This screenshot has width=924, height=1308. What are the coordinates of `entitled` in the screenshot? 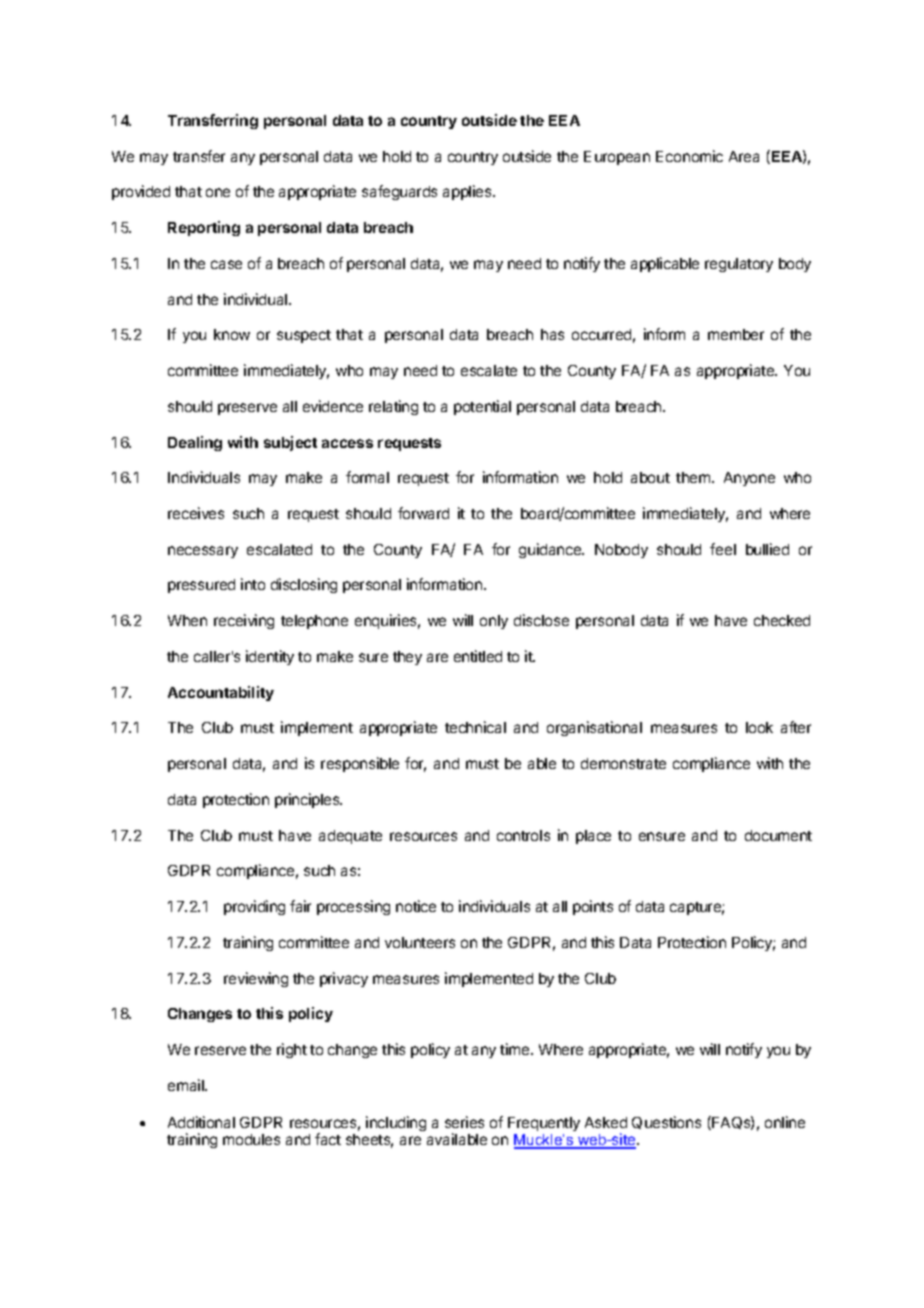 It's located at (478, 656).
